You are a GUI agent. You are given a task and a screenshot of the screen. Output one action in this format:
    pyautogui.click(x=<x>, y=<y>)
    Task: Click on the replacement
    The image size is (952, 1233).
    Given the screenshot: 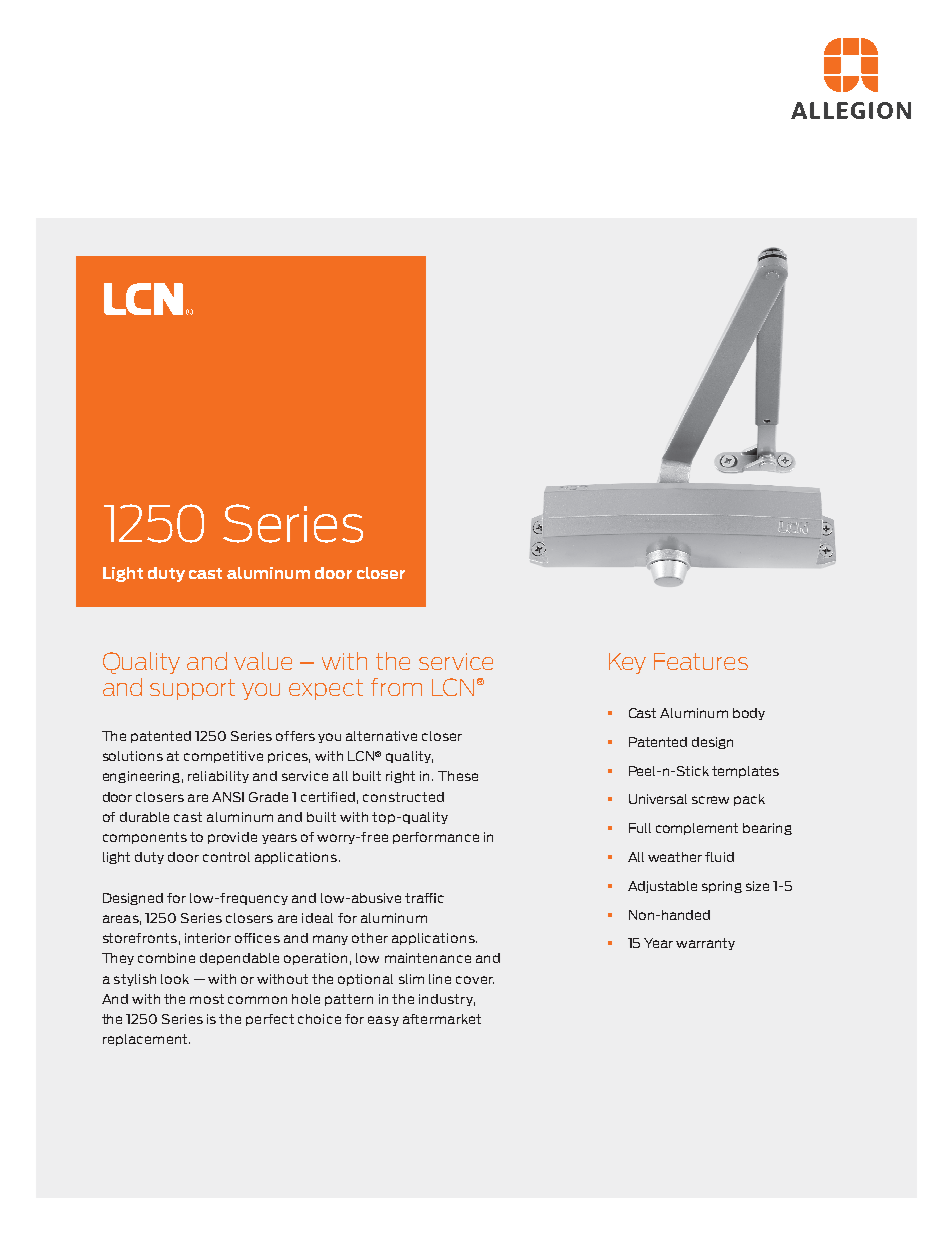 What is the action you would take?
    pyautogui.click(x=146, y=1040)
